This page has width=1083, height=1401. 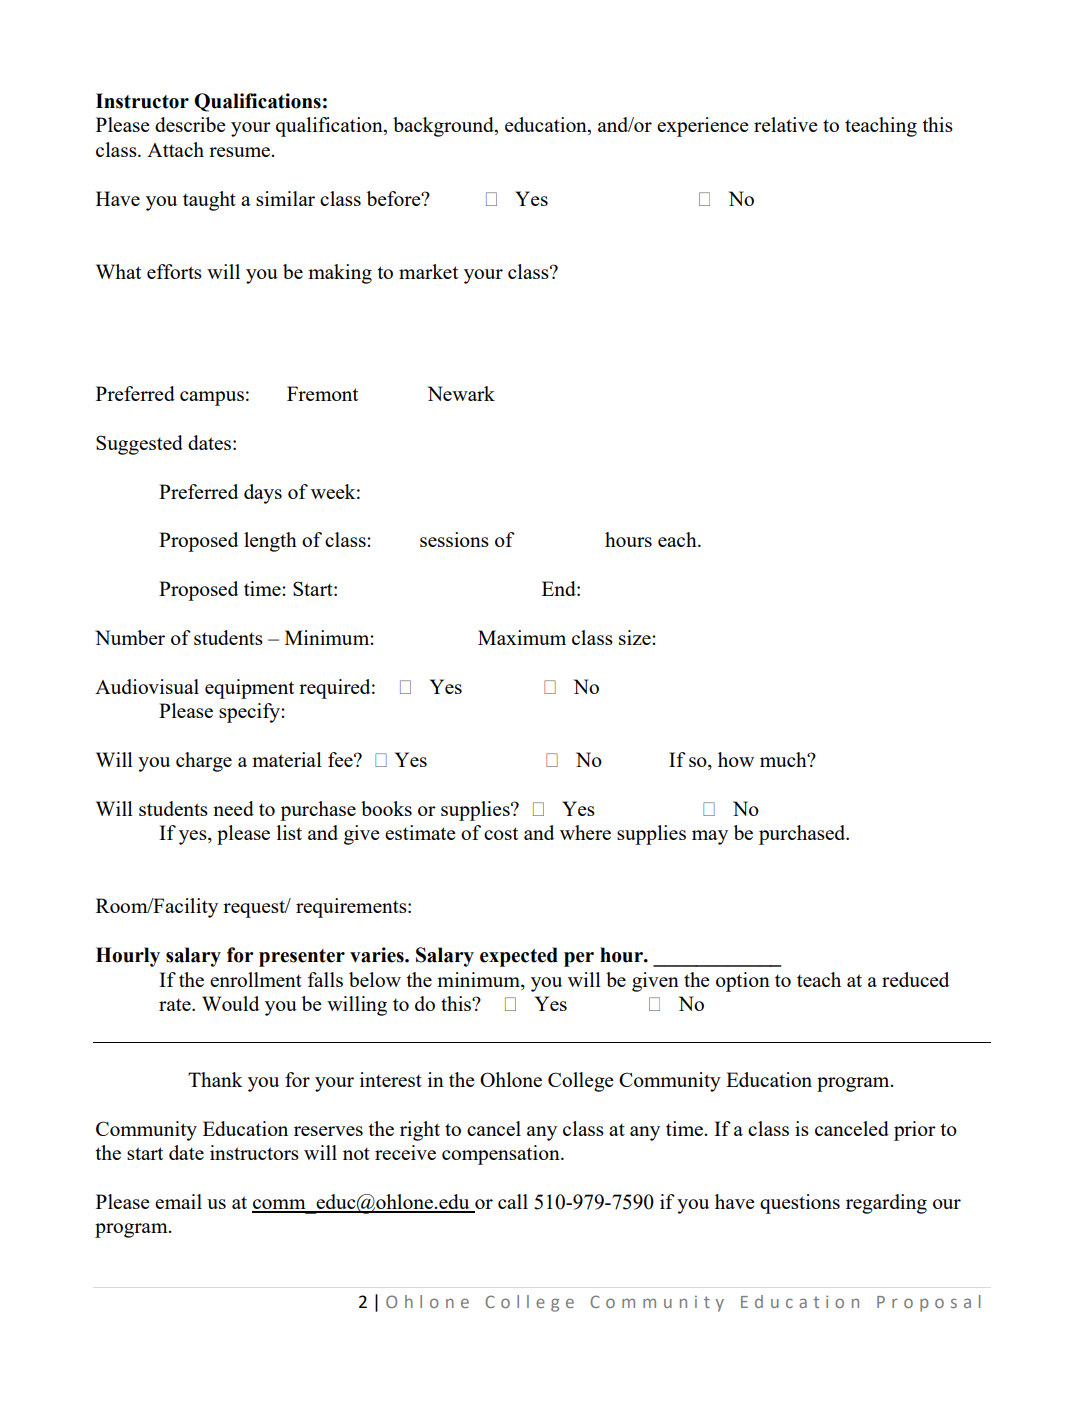 I want to click on email, so click(x=178, y=1201).
